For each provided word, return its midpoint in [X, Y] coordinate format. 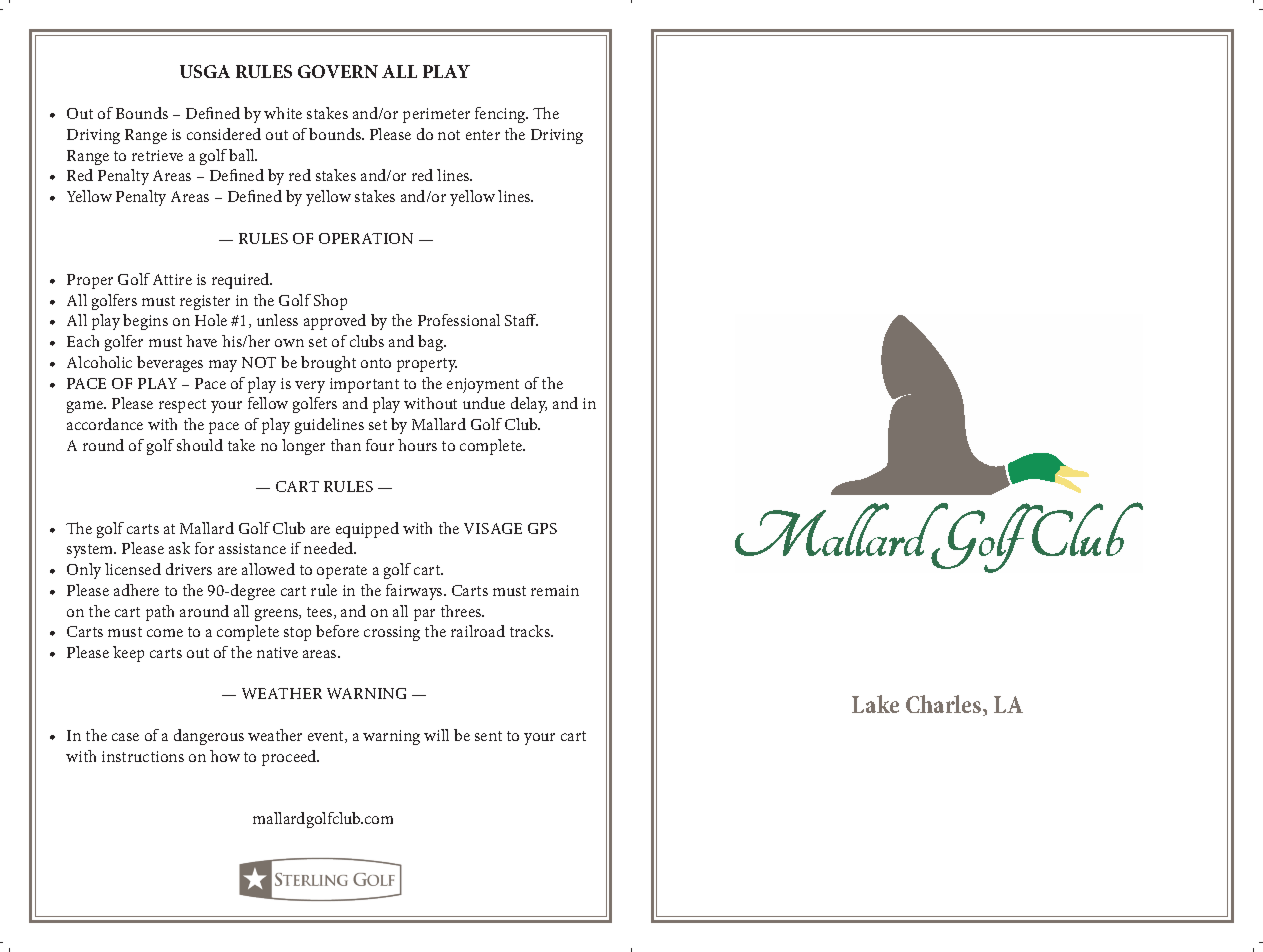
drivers [189, 569]
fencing [501, 115]
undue [484, 403]
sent [488, 736]
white [283, 113]
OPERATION [366, 238]
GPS [542, 528]
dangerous [209, 737]
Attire [172, 279]
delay [529, 405]
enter [483, 135]
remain [555, 590]
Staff [521, 320]
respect [182, 406]
